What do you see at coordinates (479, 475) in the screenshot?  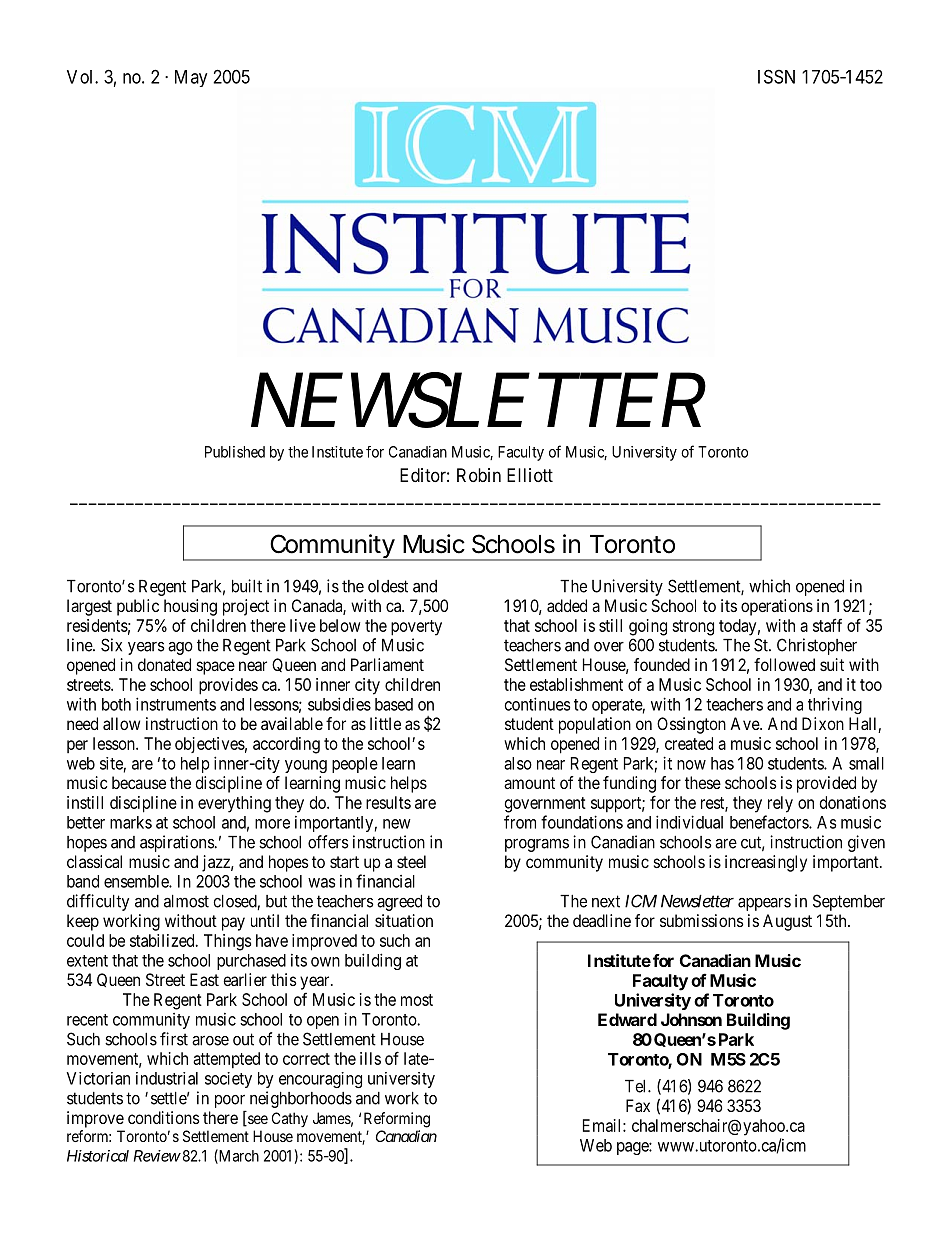 I see `Robin` at bounding box center [479, 475].
